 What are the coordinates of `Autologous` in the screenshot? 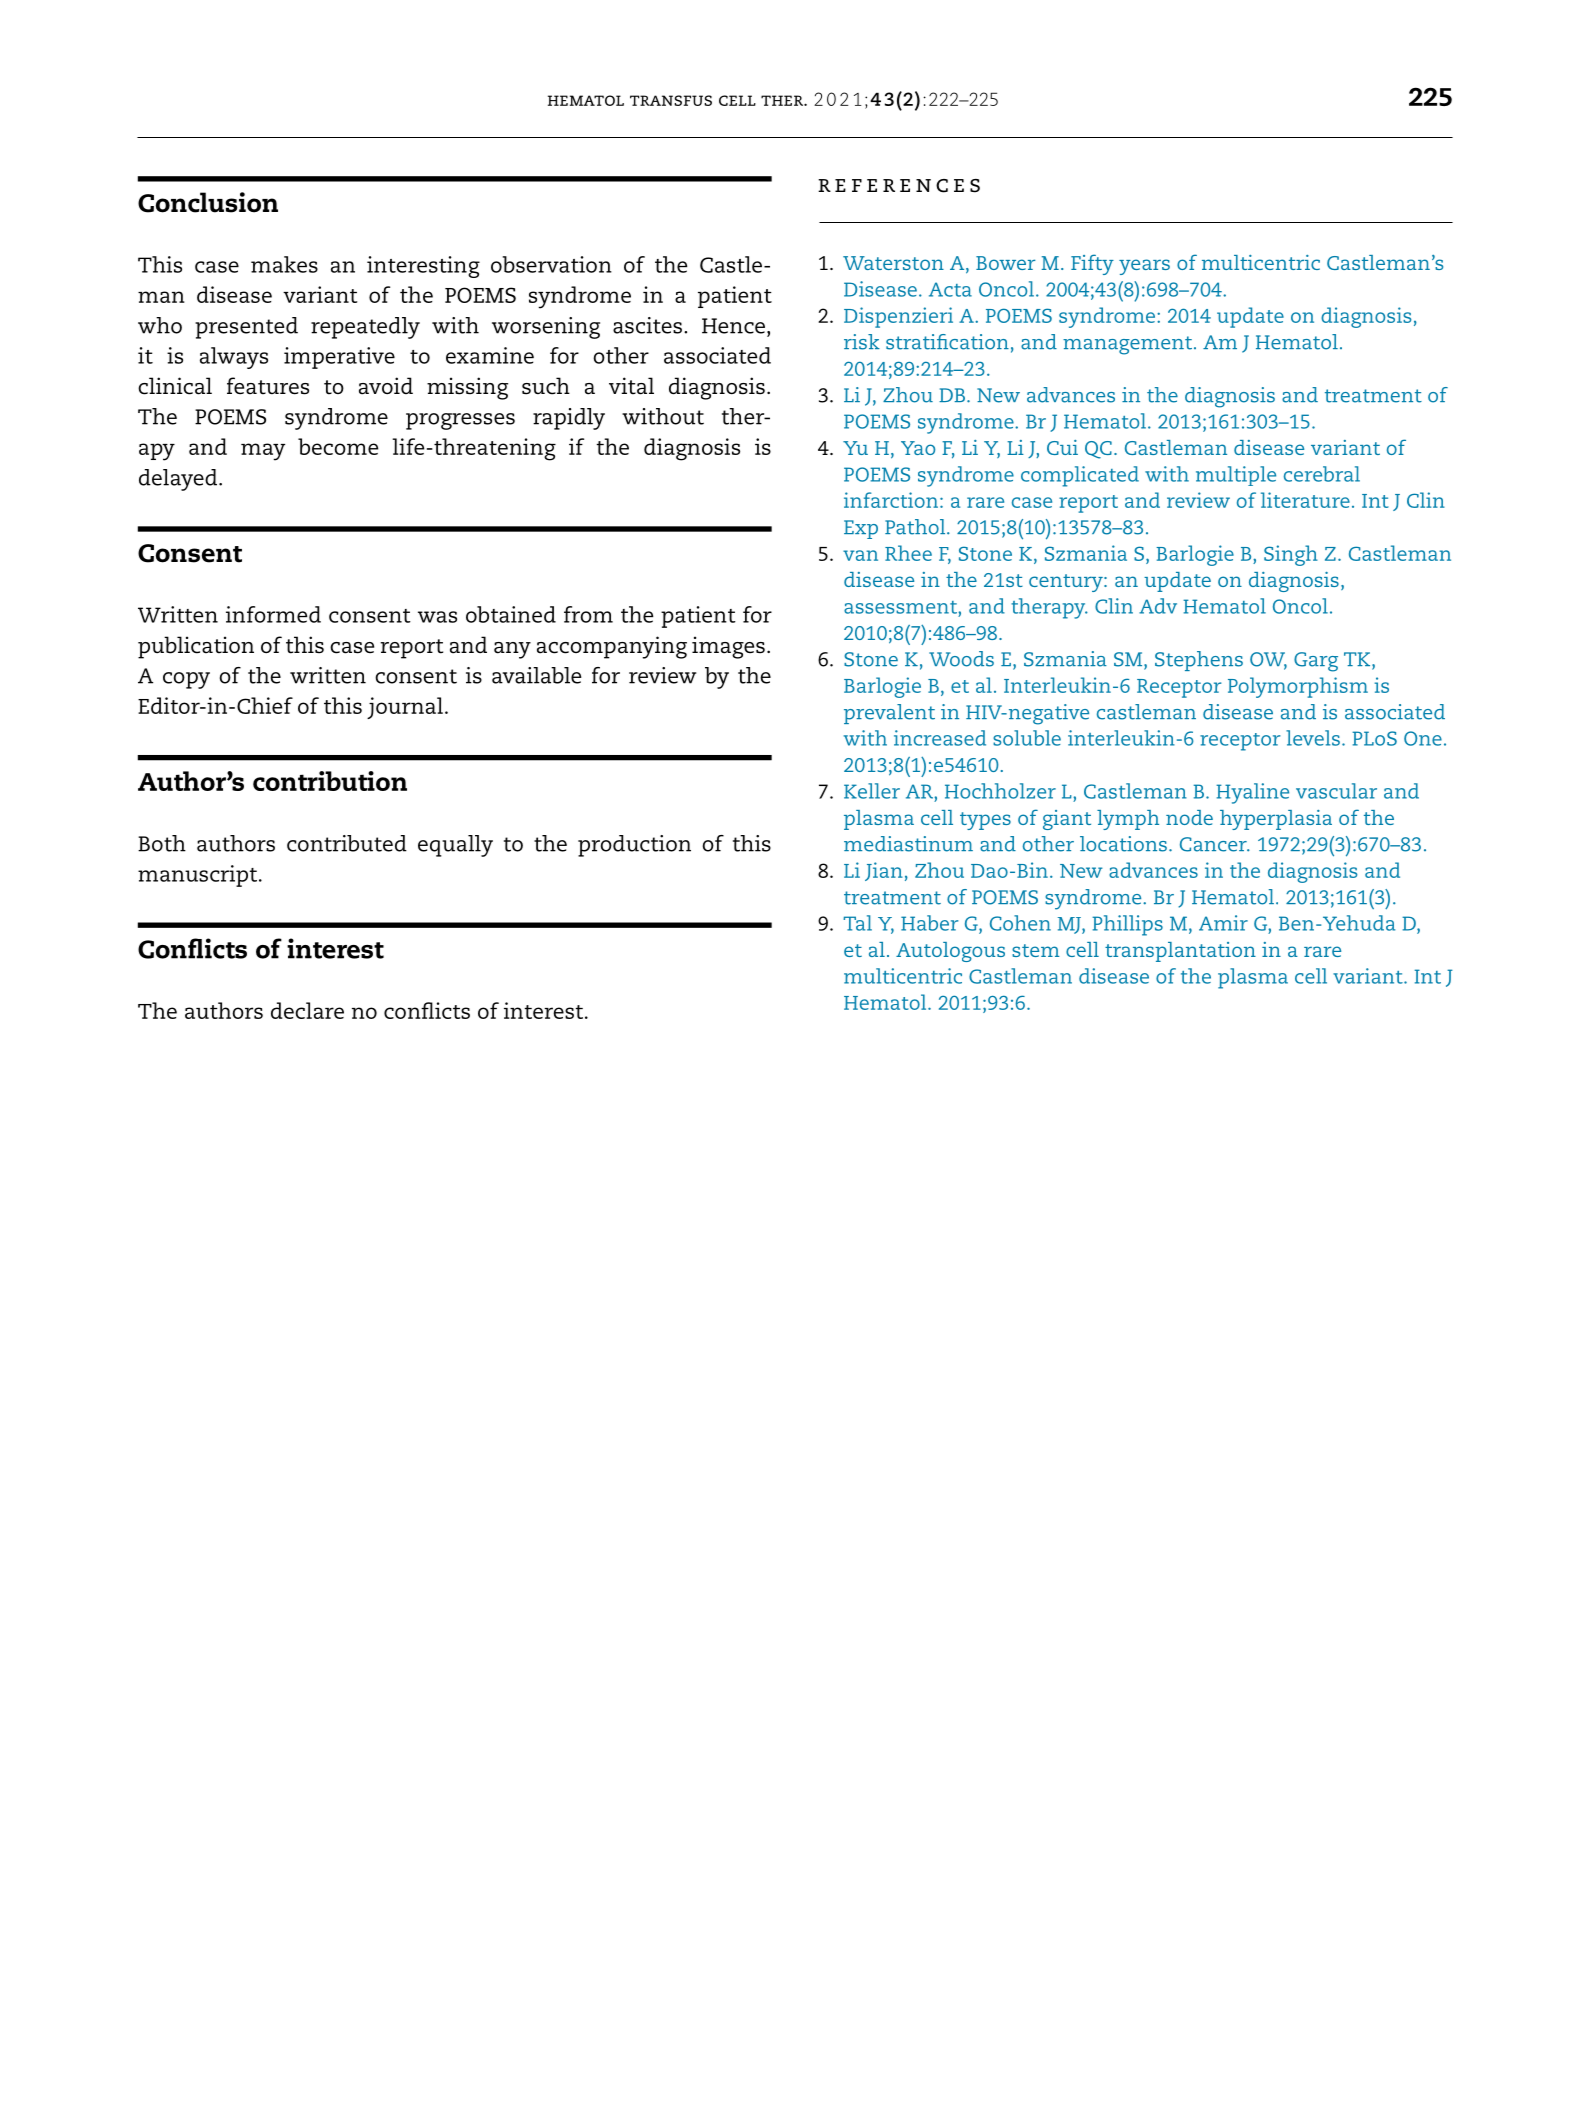 It's located at (950, 952).
